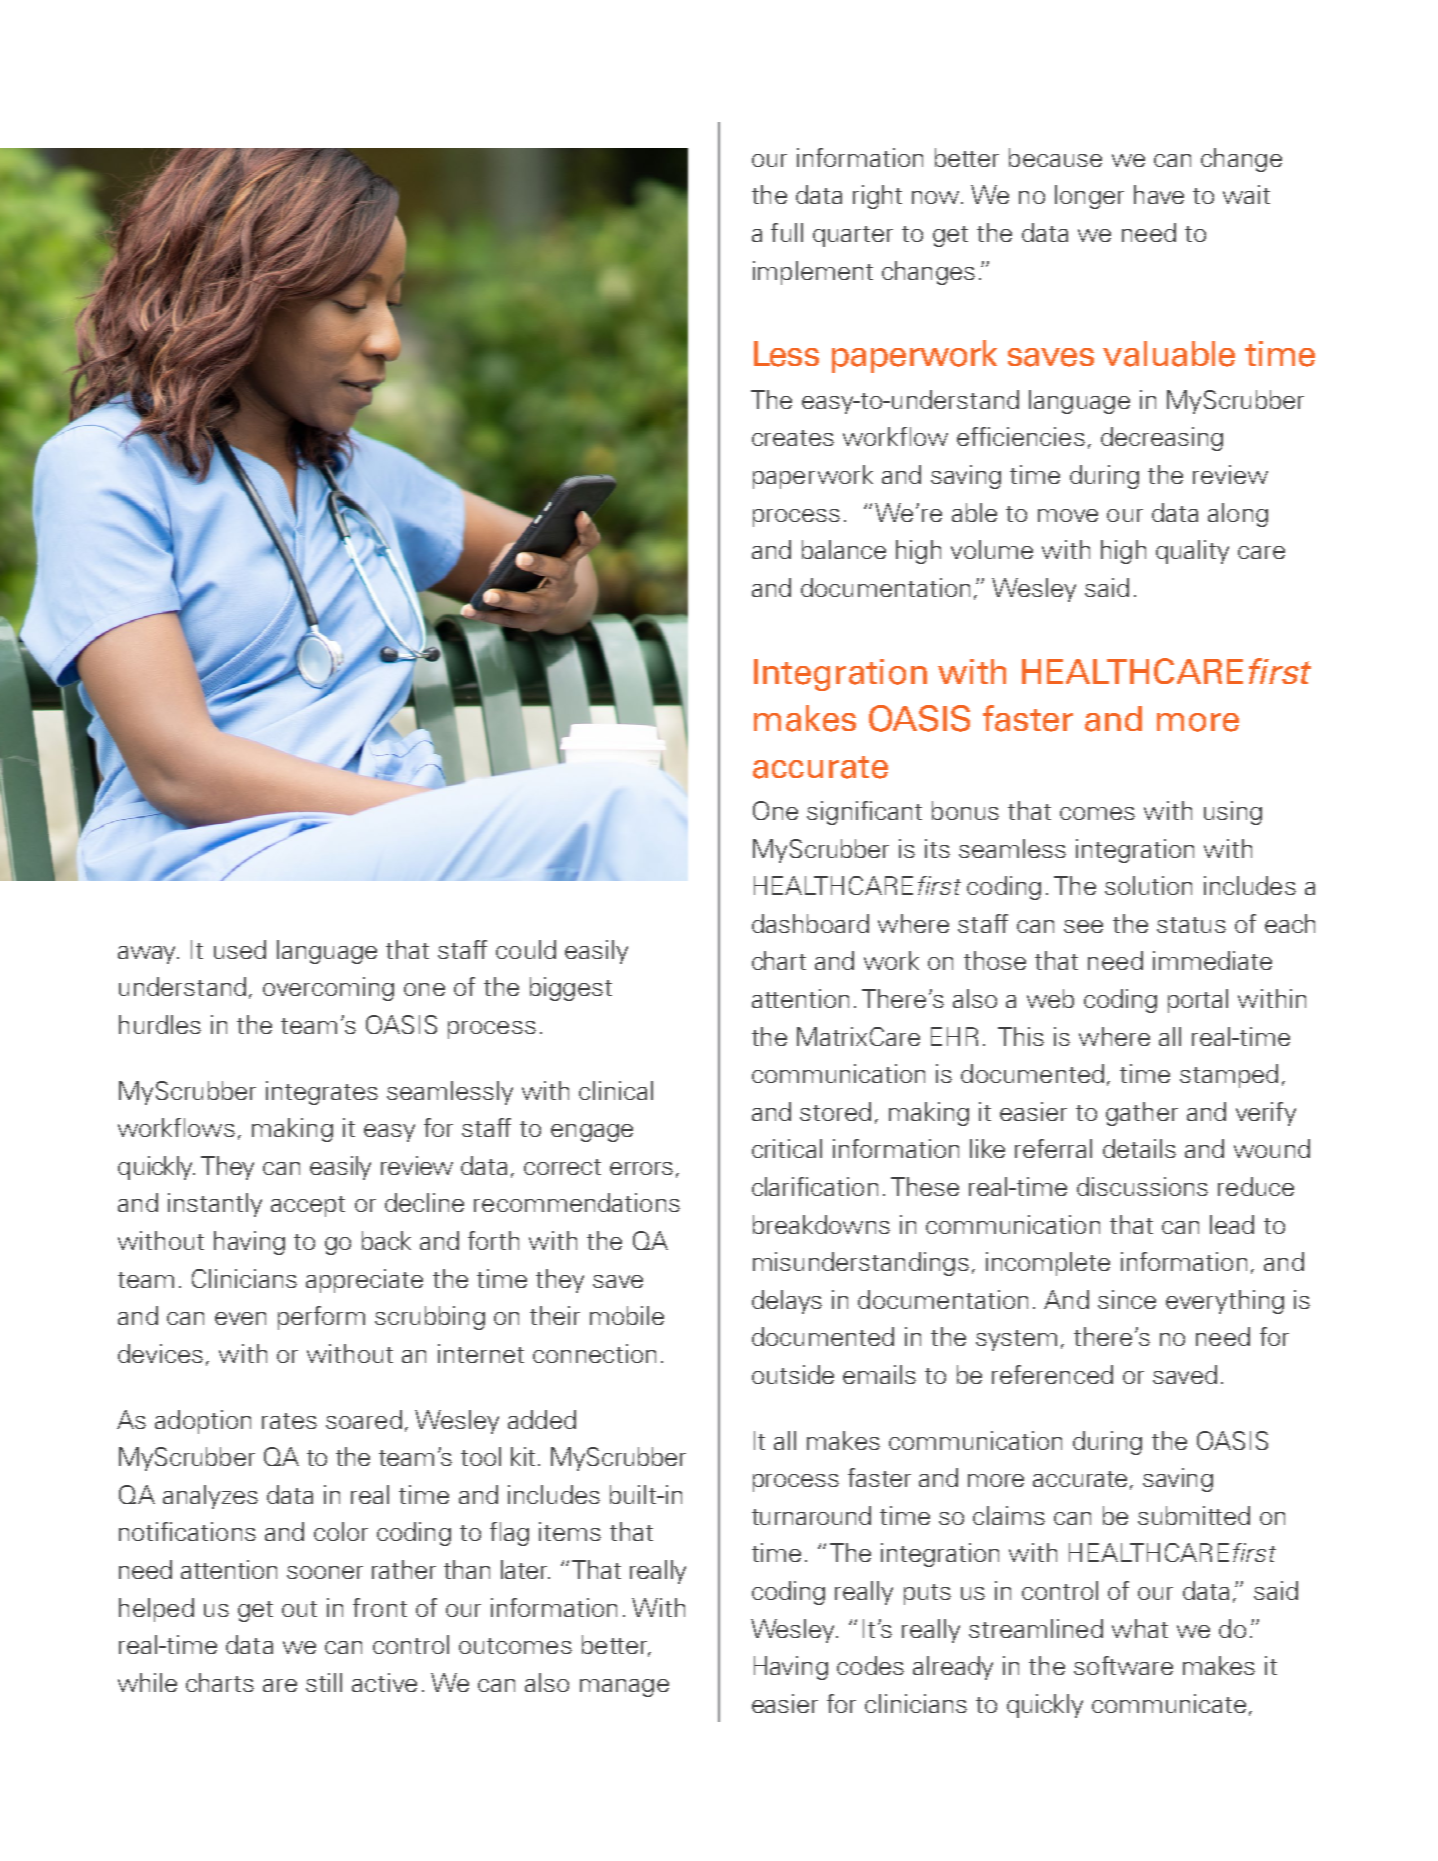  What do you see at coordinates (1159, 194) in the screenshot?
I see `have` at bounding box center [1159, 194].
